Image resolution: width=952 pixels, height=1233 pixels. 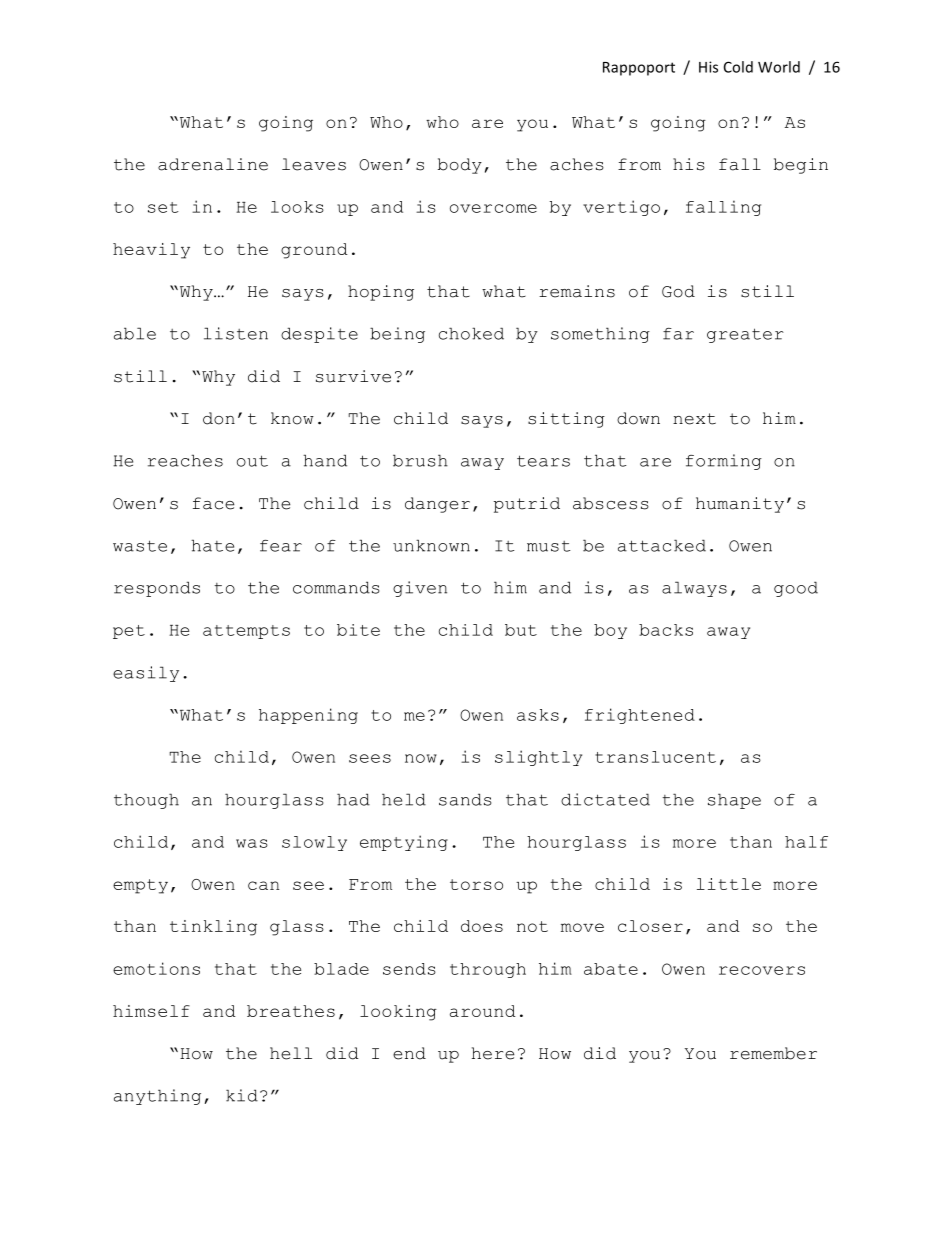 What do you see at coordinates (538, 758) in the image?
I see `slightly` at bounding box center [538, 758].
